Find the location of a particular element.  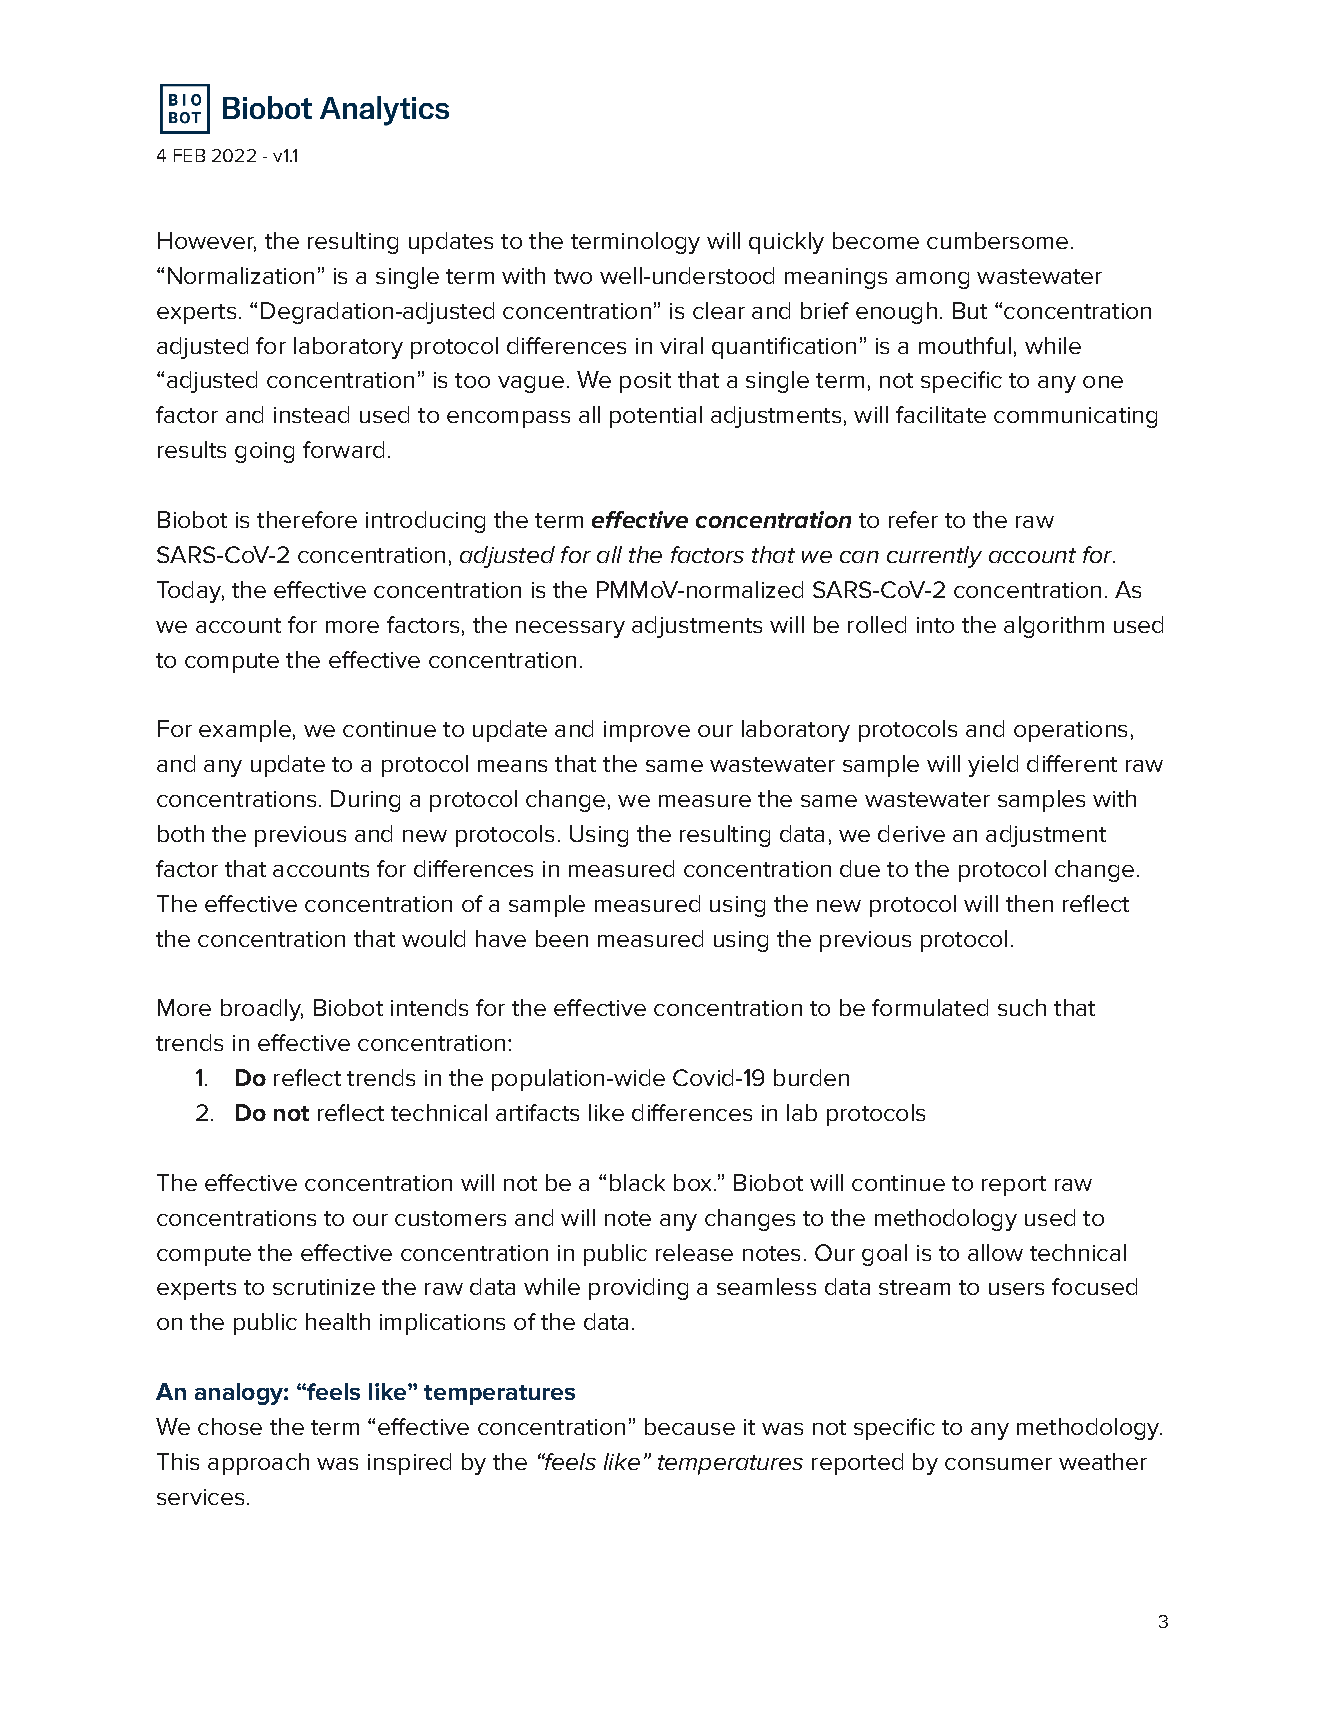

However is located at coordinates (207, 242).
